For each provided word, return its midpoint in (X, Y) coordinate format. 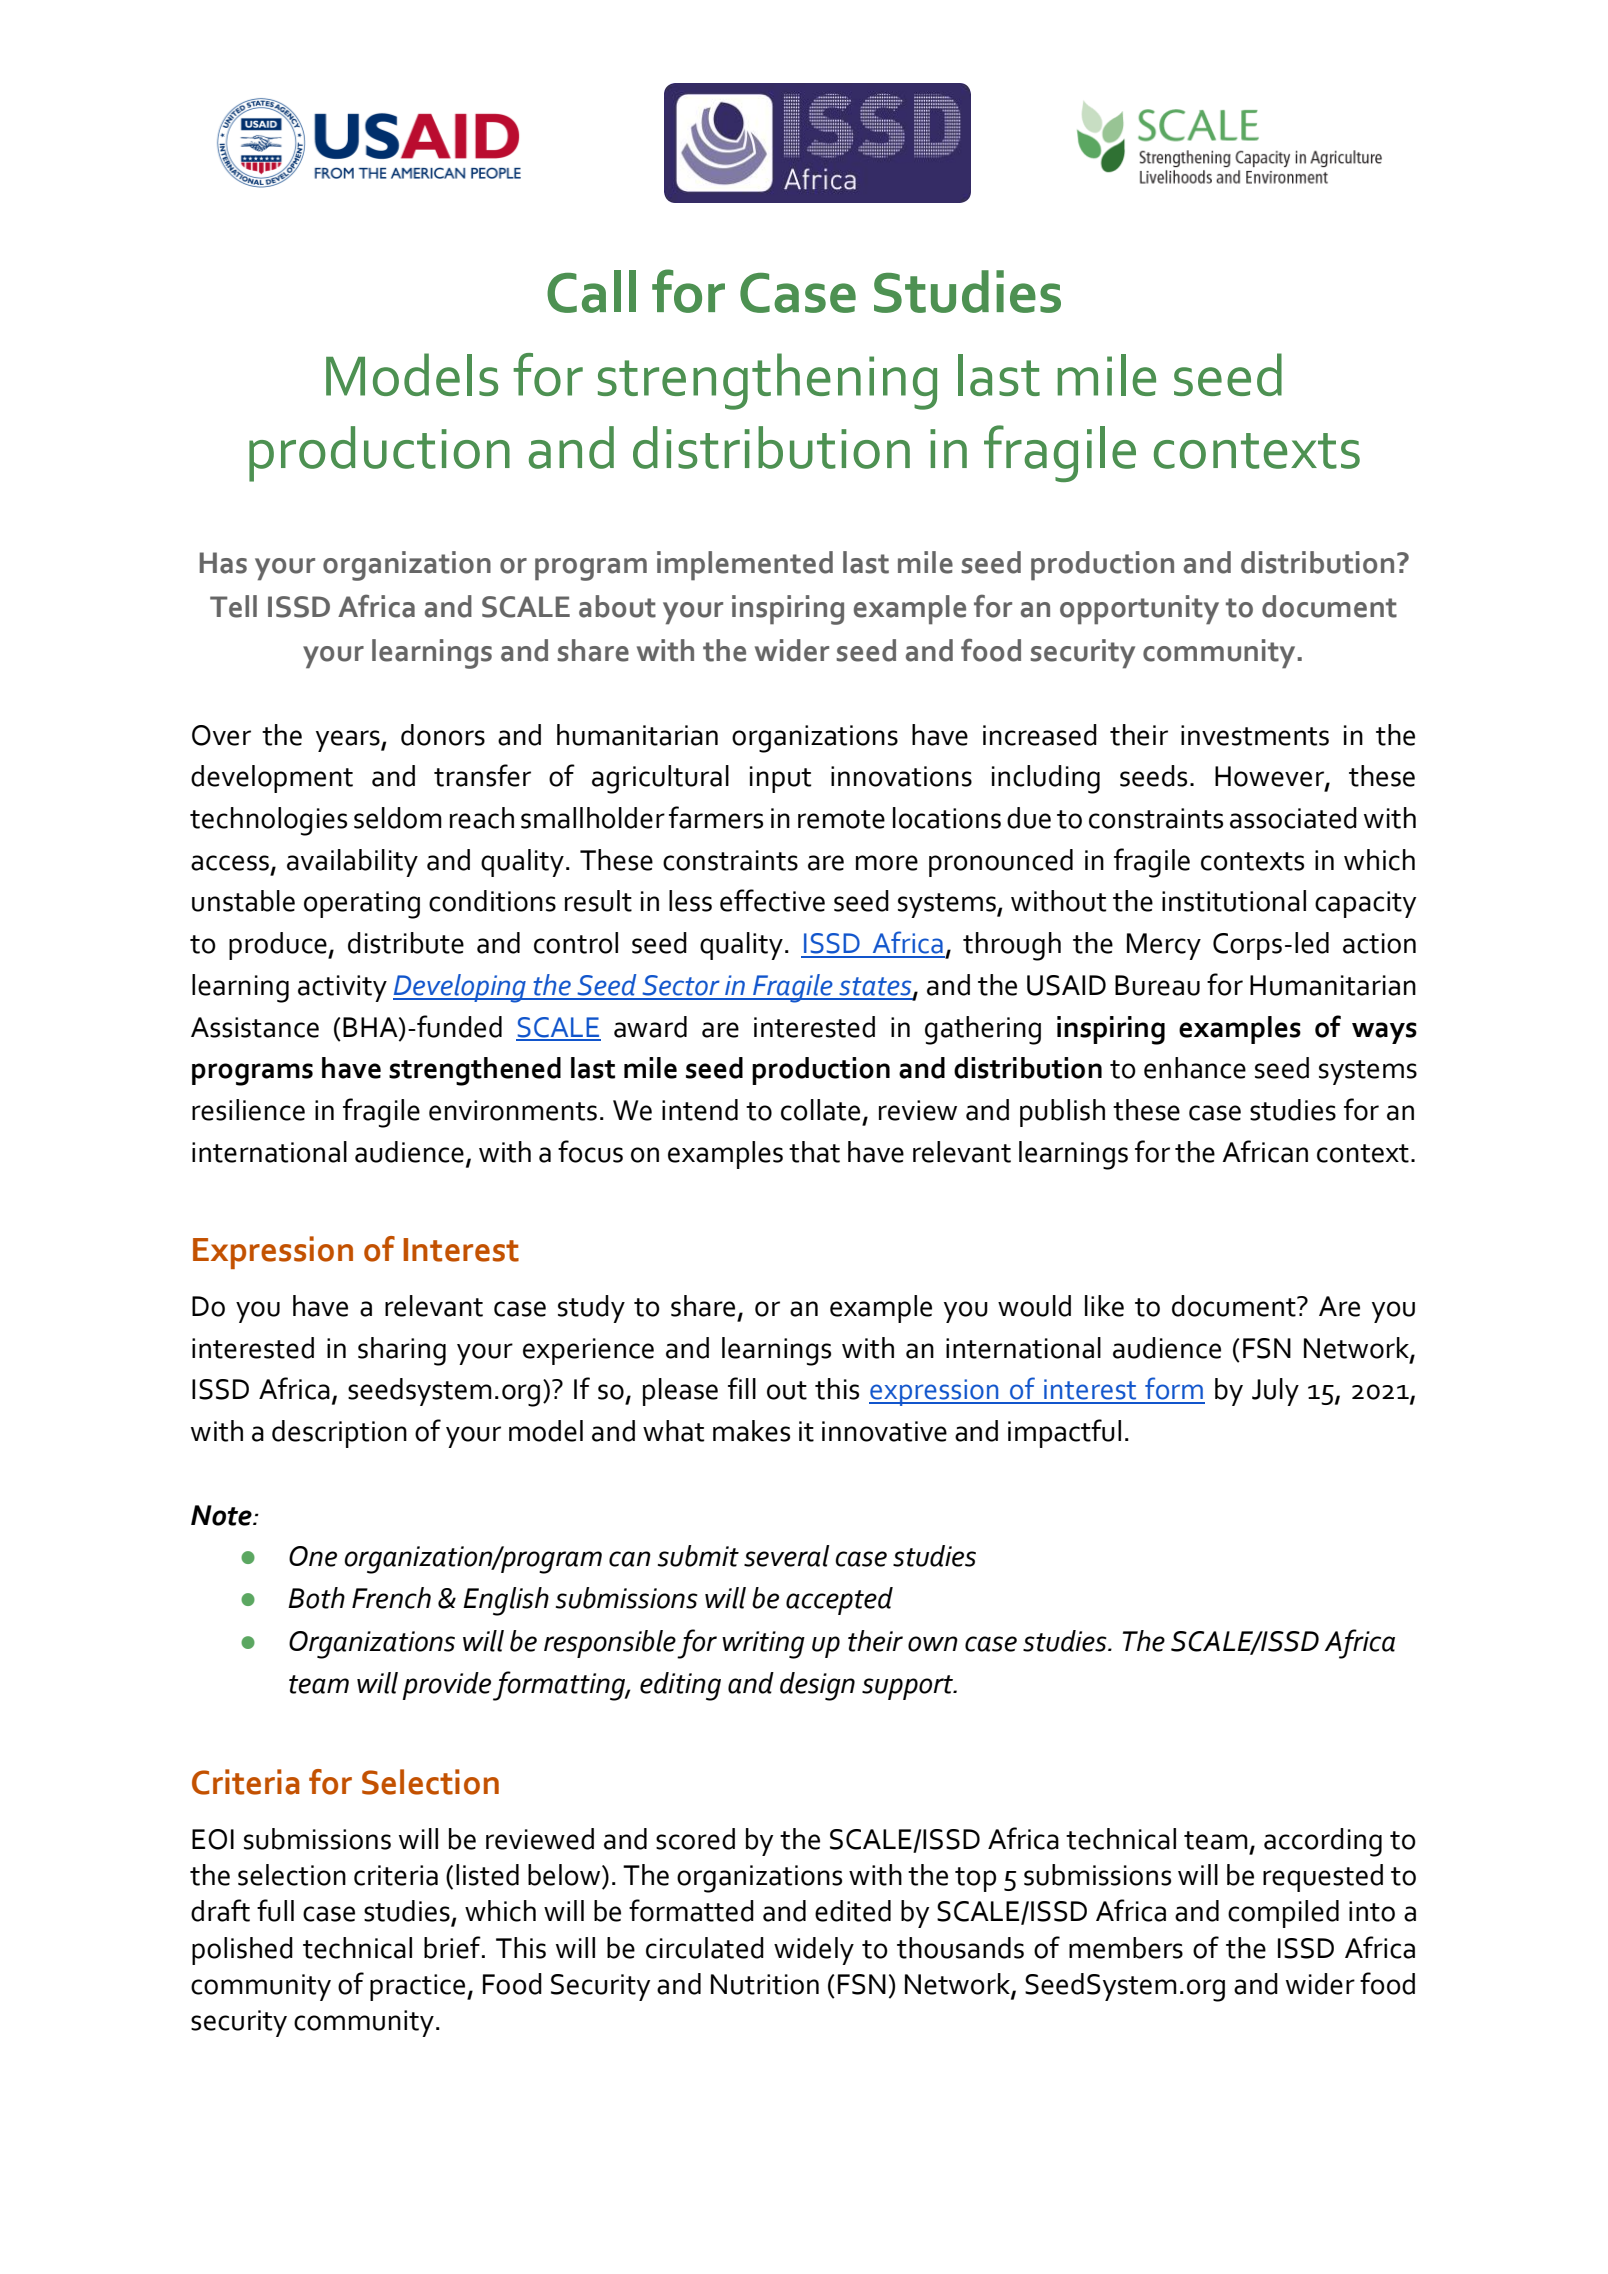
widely (814, 1951)
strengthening (767, 381)
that (814, 1152)
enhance (1195, 1068)
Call (591, 291)
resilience (248, 1110)
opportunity (1139, 610)
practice (419, 1987)
